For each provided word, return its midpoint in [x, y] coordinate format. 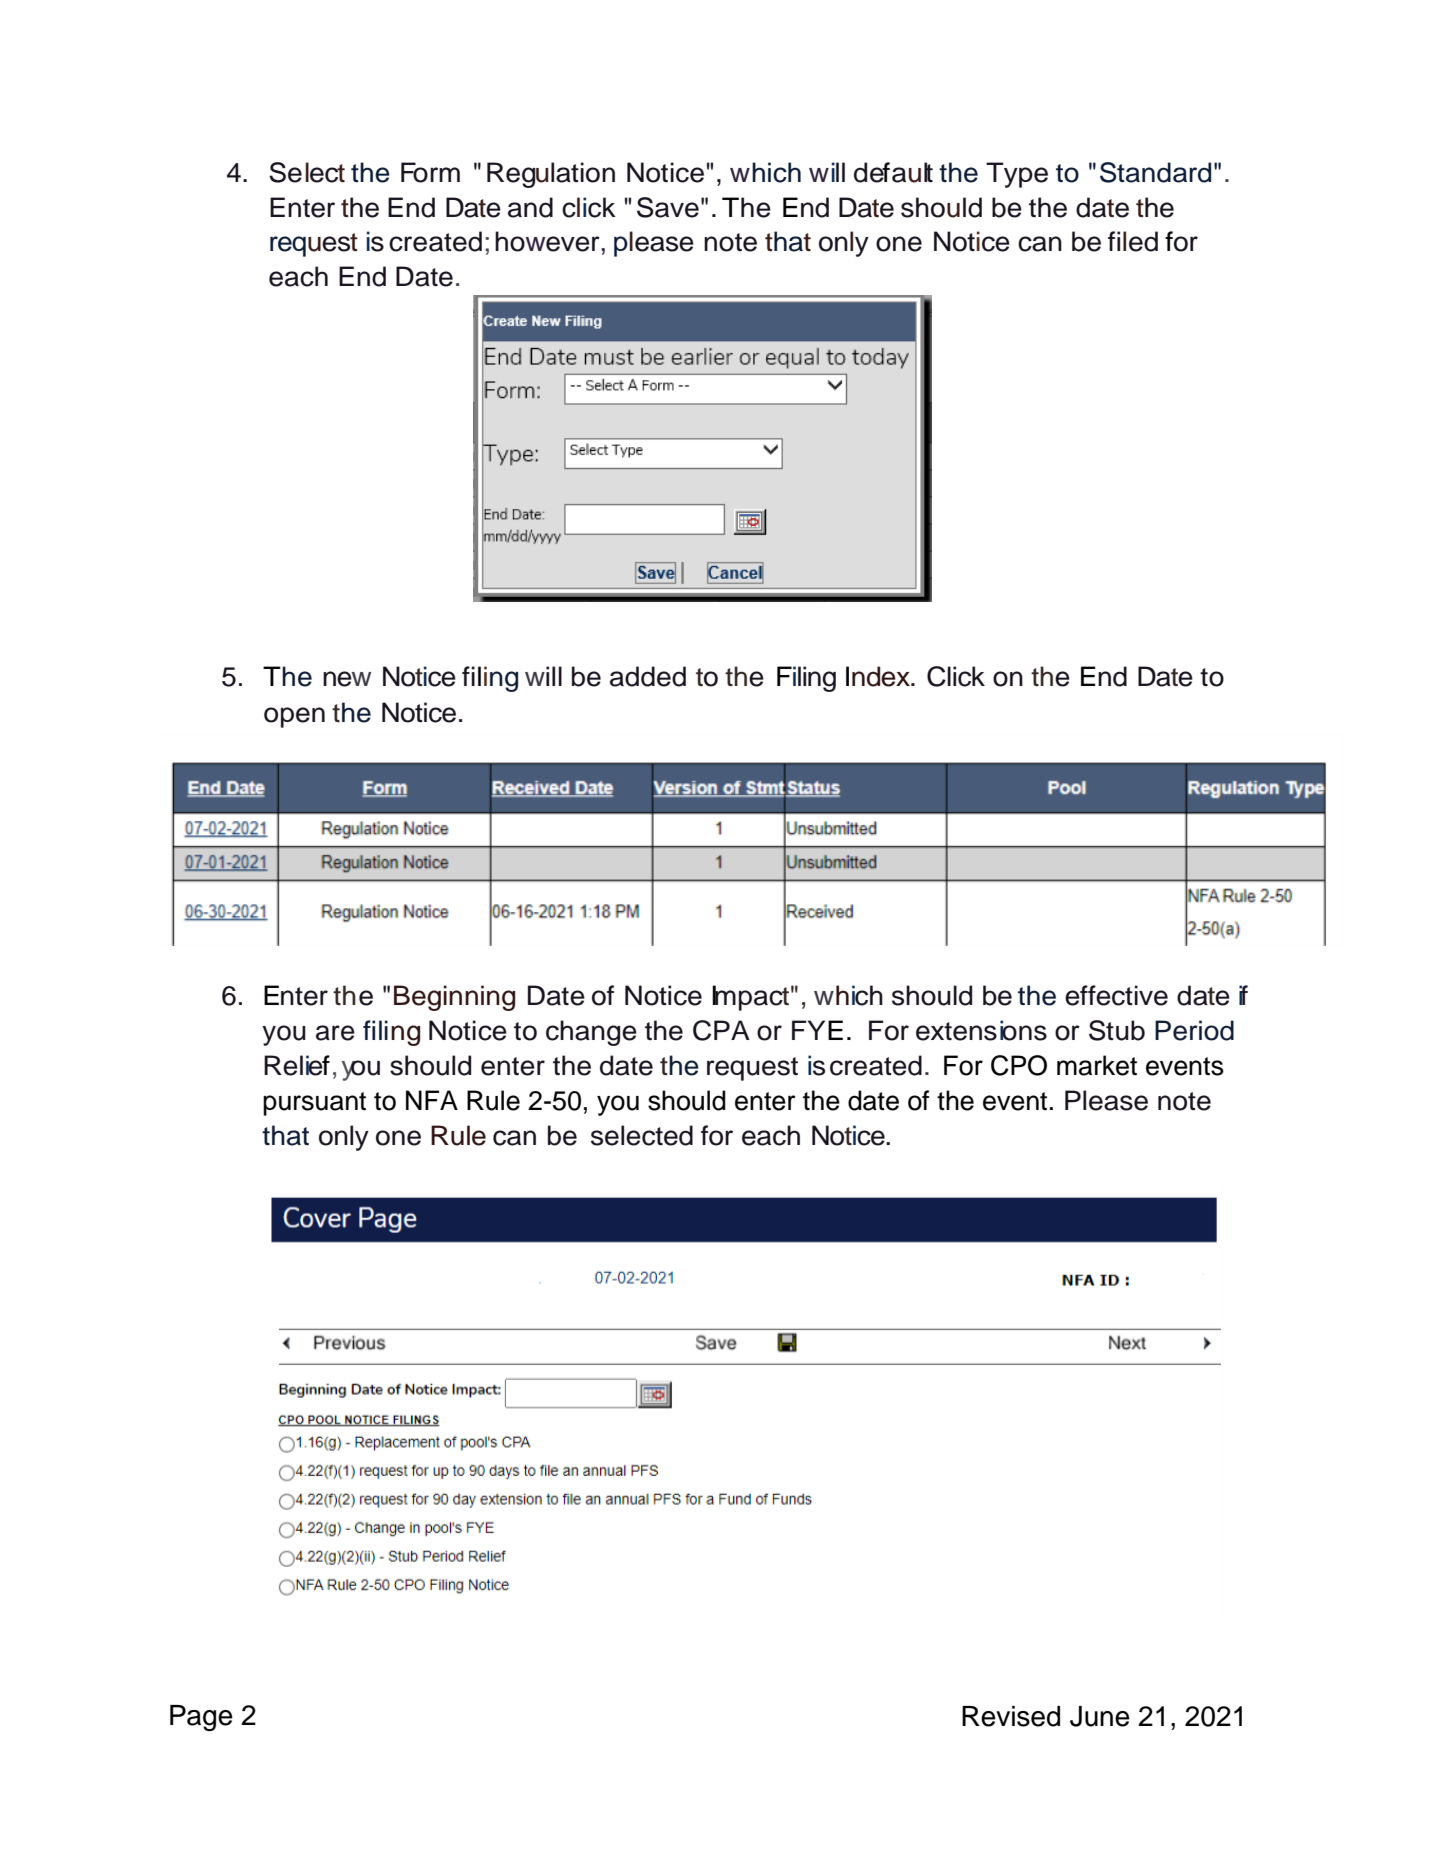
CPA [721, 1030]
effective [1116, 995]
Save [668, 207]
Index [879, 676]
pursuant [314, 1104]
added [648, 676]
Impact [750, 998]
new [347, 679]
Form [430, 172]
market [1097, 1065]
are [335, 1033]
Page [201, 1718]
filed [1133, 241]
